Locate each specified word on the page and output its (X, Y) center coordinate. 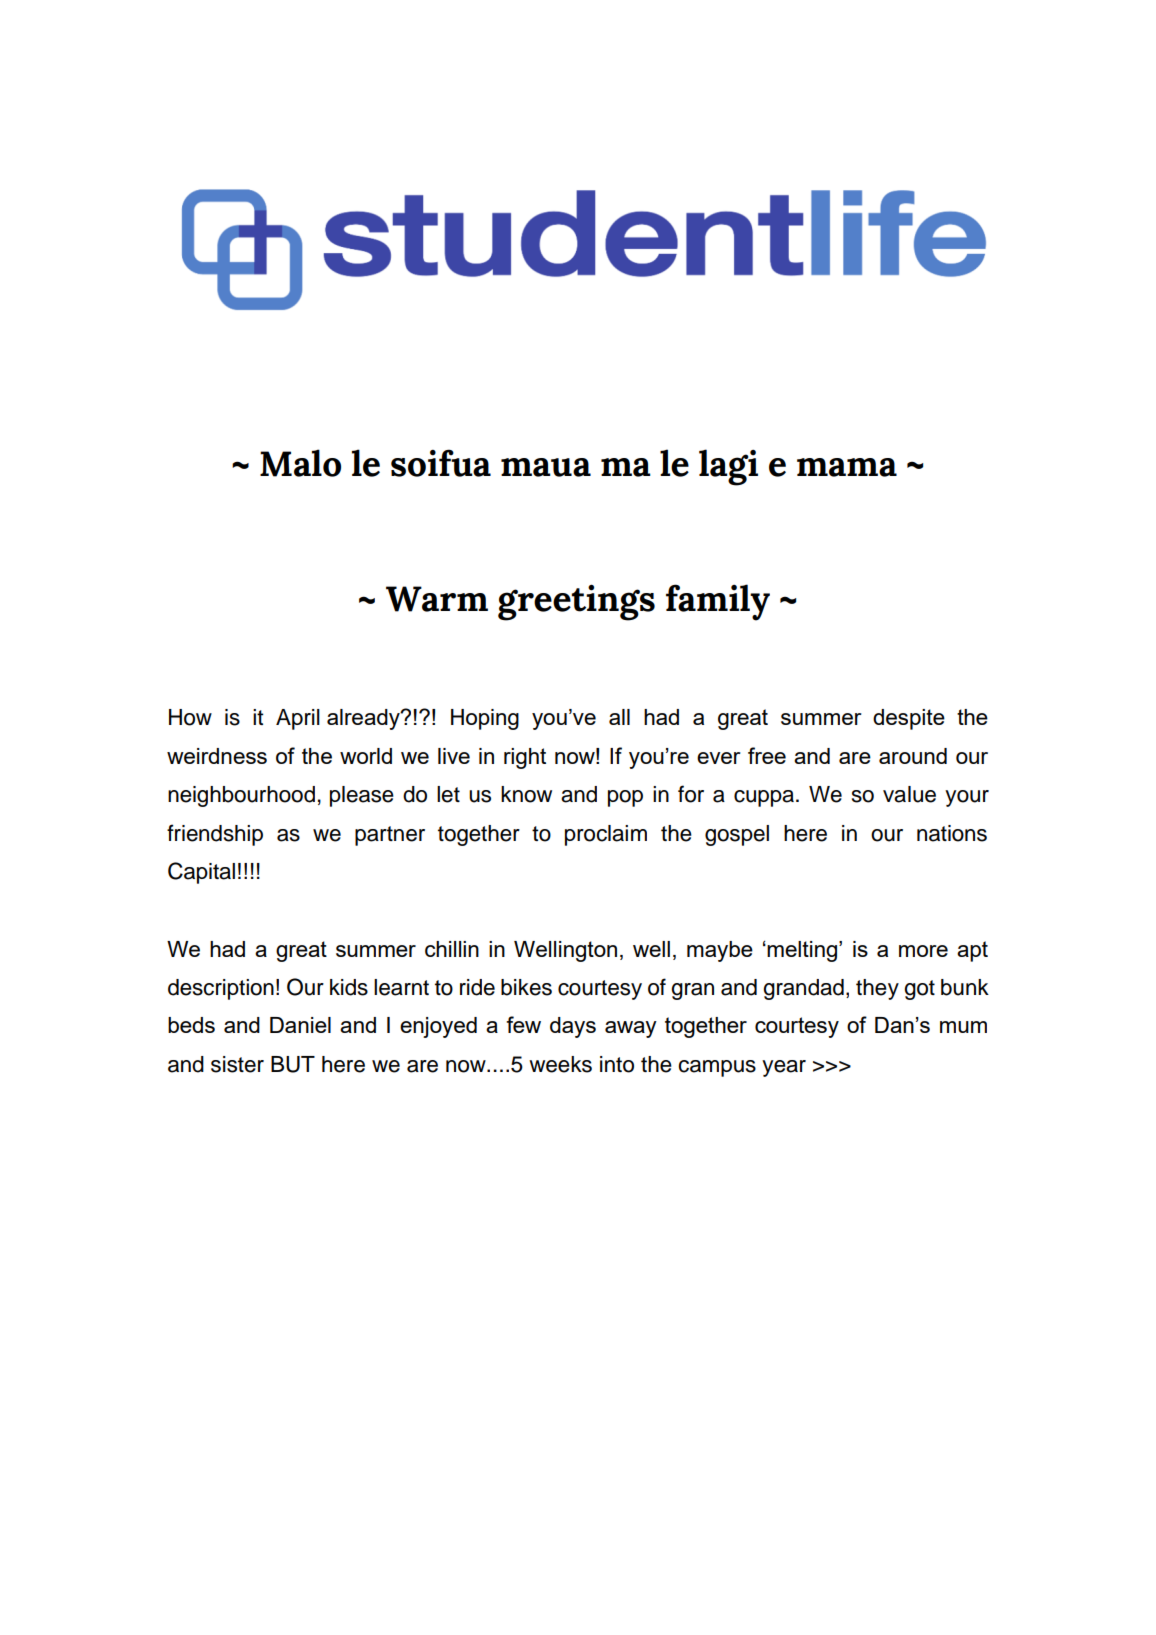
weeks (560, 1064)
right (525, 758)
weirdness (217, 756)
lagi (728, 467)
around (913, 756)
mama (847, 467)
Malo (300, 463)
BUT (293, 1064)
